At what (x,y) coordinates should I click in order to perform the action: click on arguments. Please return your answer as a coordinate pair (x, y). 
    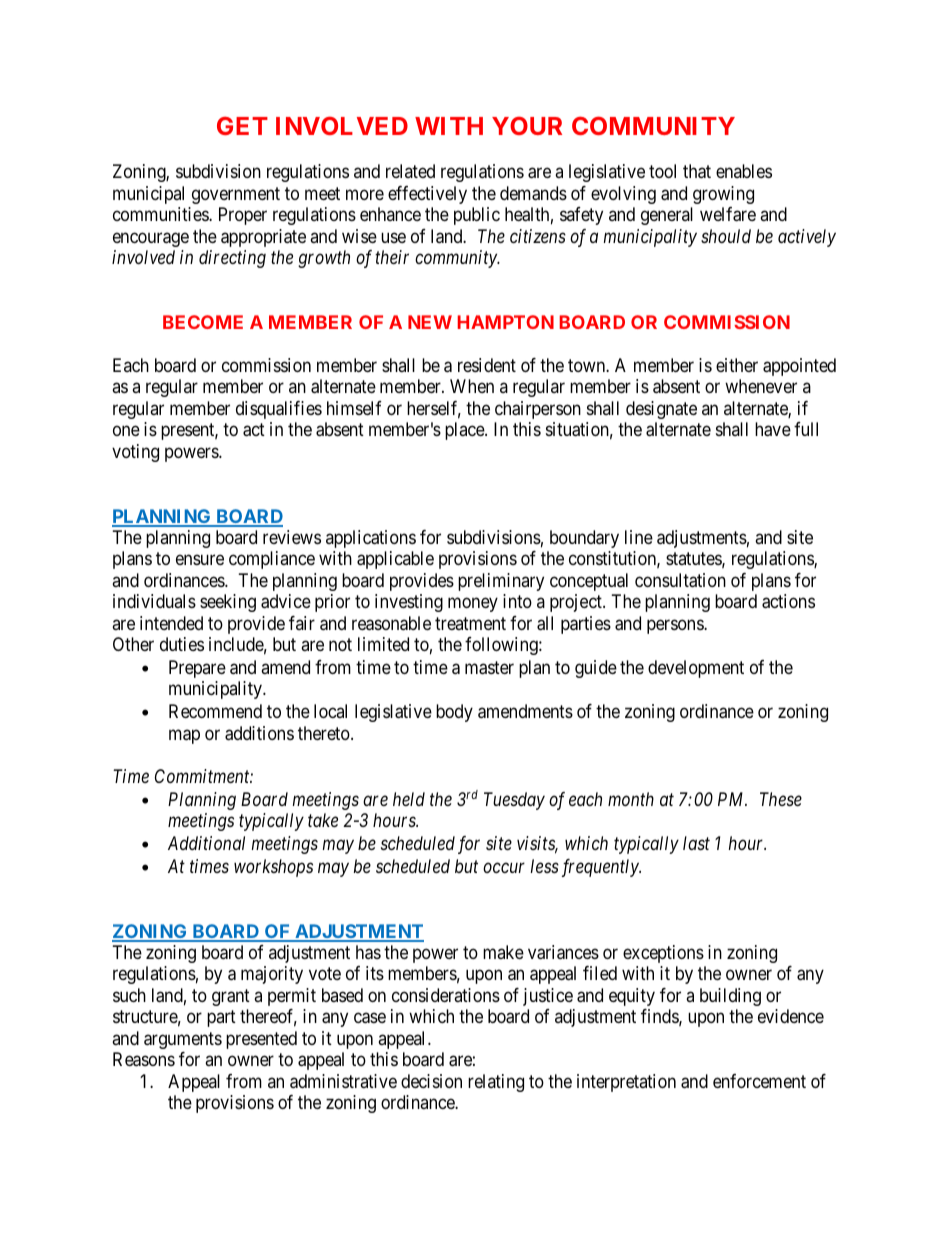
    Looking at the image, I should click on (183, 1040).
